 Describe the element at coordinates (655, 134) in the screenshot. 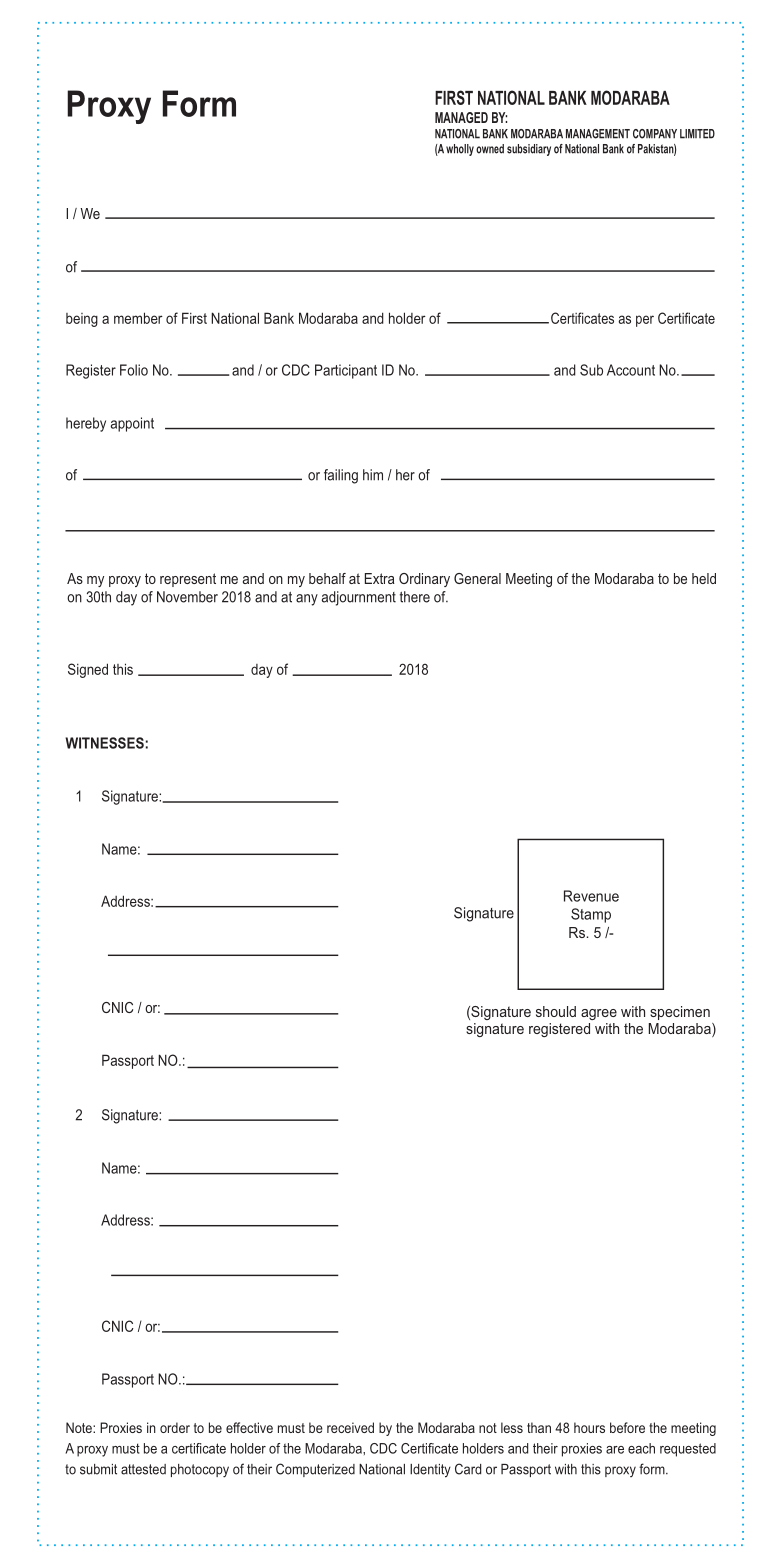

I see `COMPANY` at that location.
